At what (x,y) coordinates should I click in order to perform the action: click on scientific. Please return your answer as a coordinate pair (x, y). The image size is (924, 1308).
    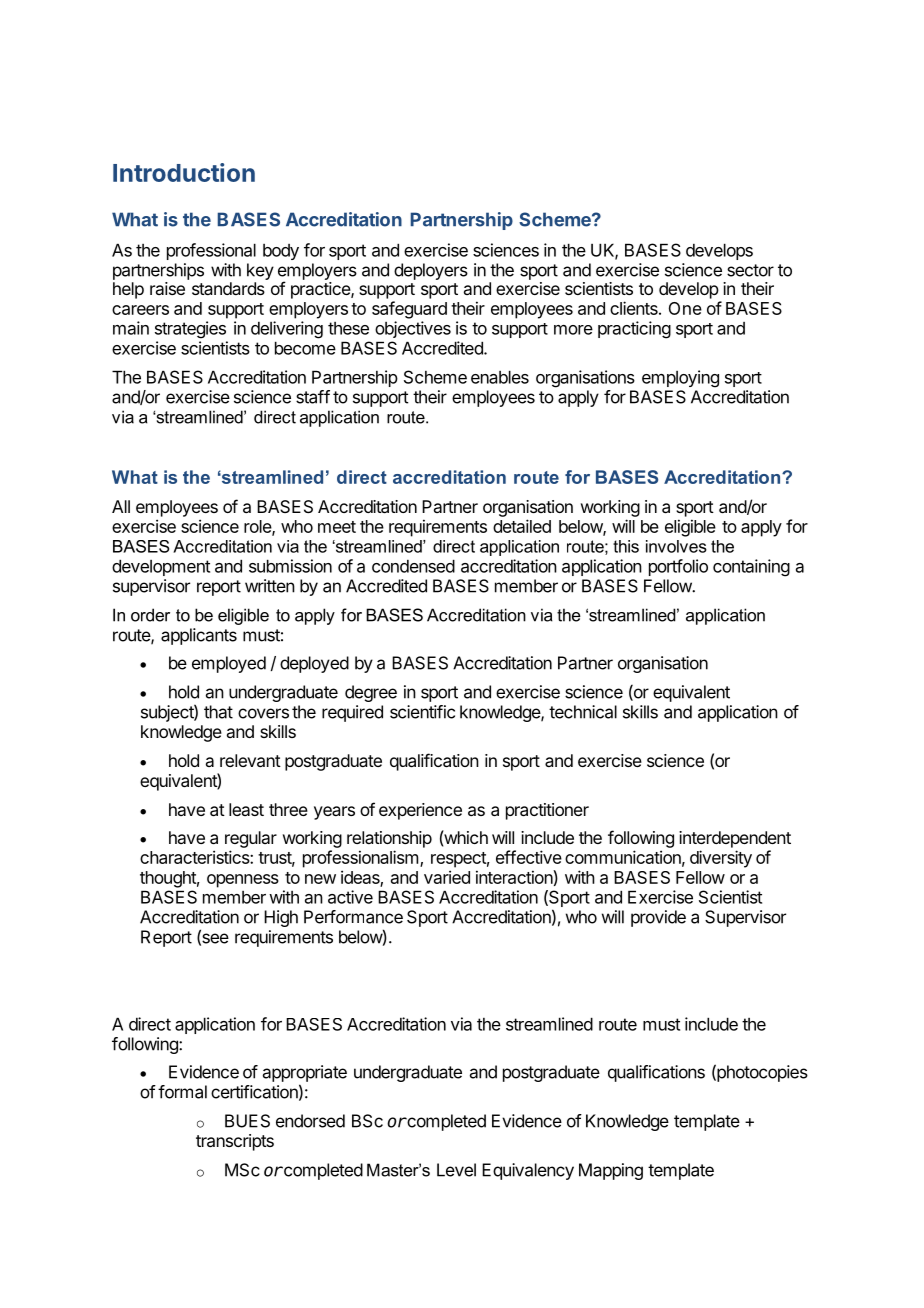
    Looking at the image, I should click on (422, 712).
